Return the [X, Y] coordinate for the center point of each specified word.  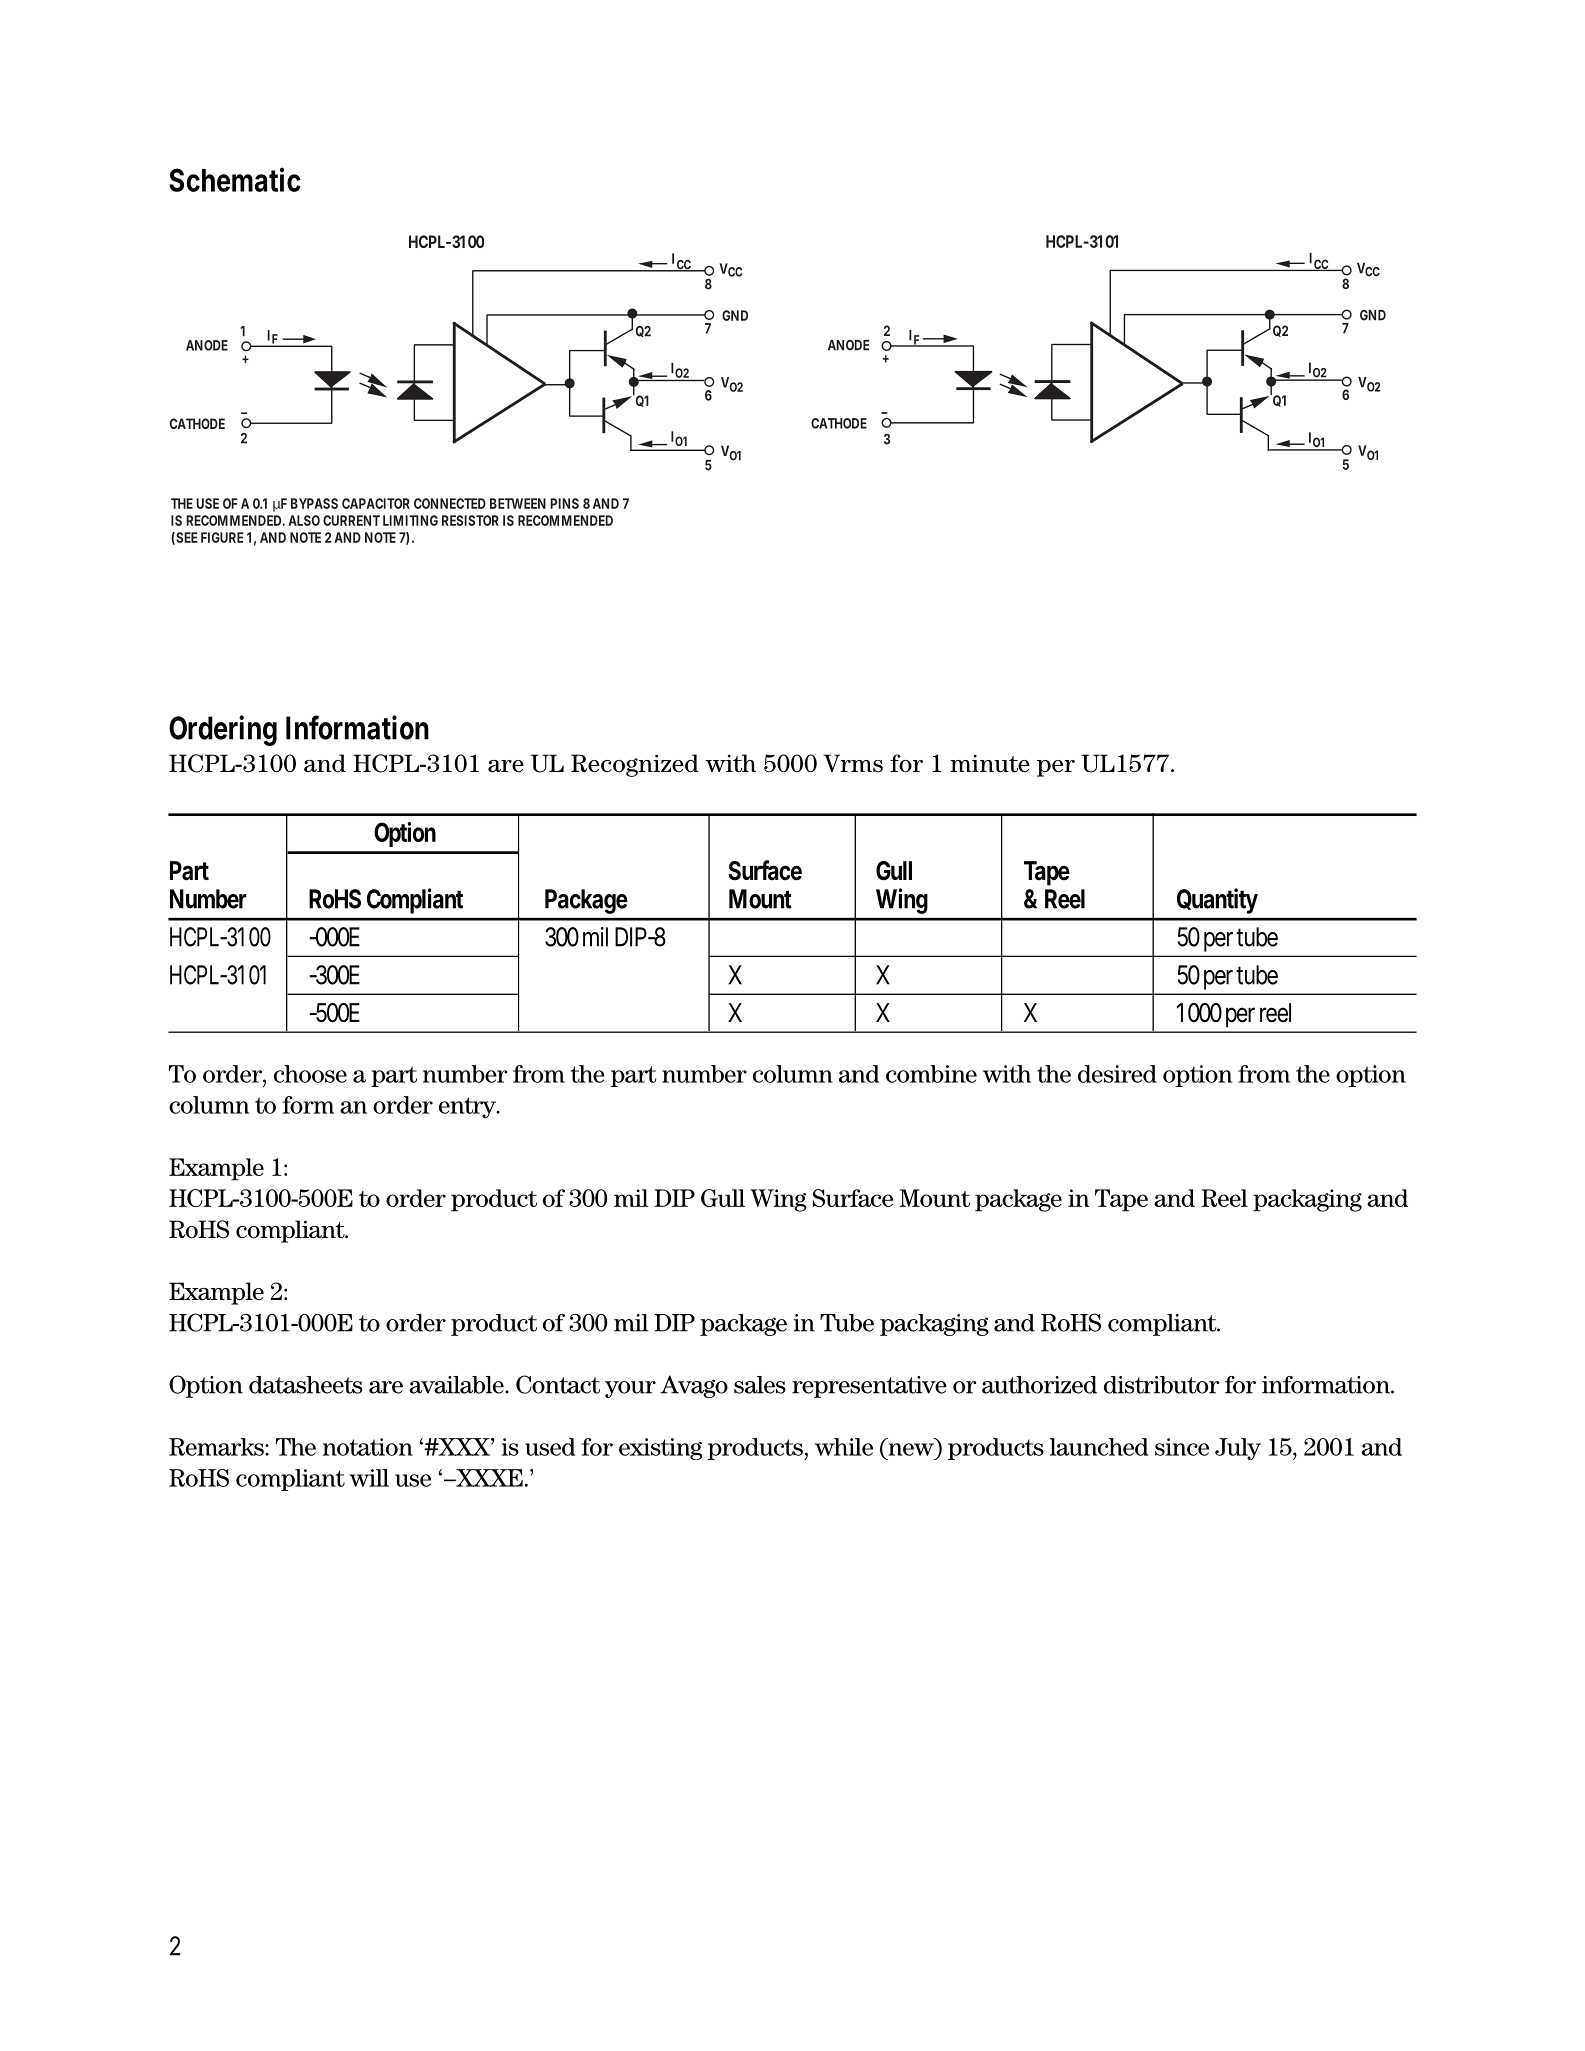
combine [931, 1074]
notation [368, 1447]
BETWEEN [518, 503]
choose [310, 1074]
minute [990, 764]
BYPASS [314, 503]
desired [1117, 1074]
